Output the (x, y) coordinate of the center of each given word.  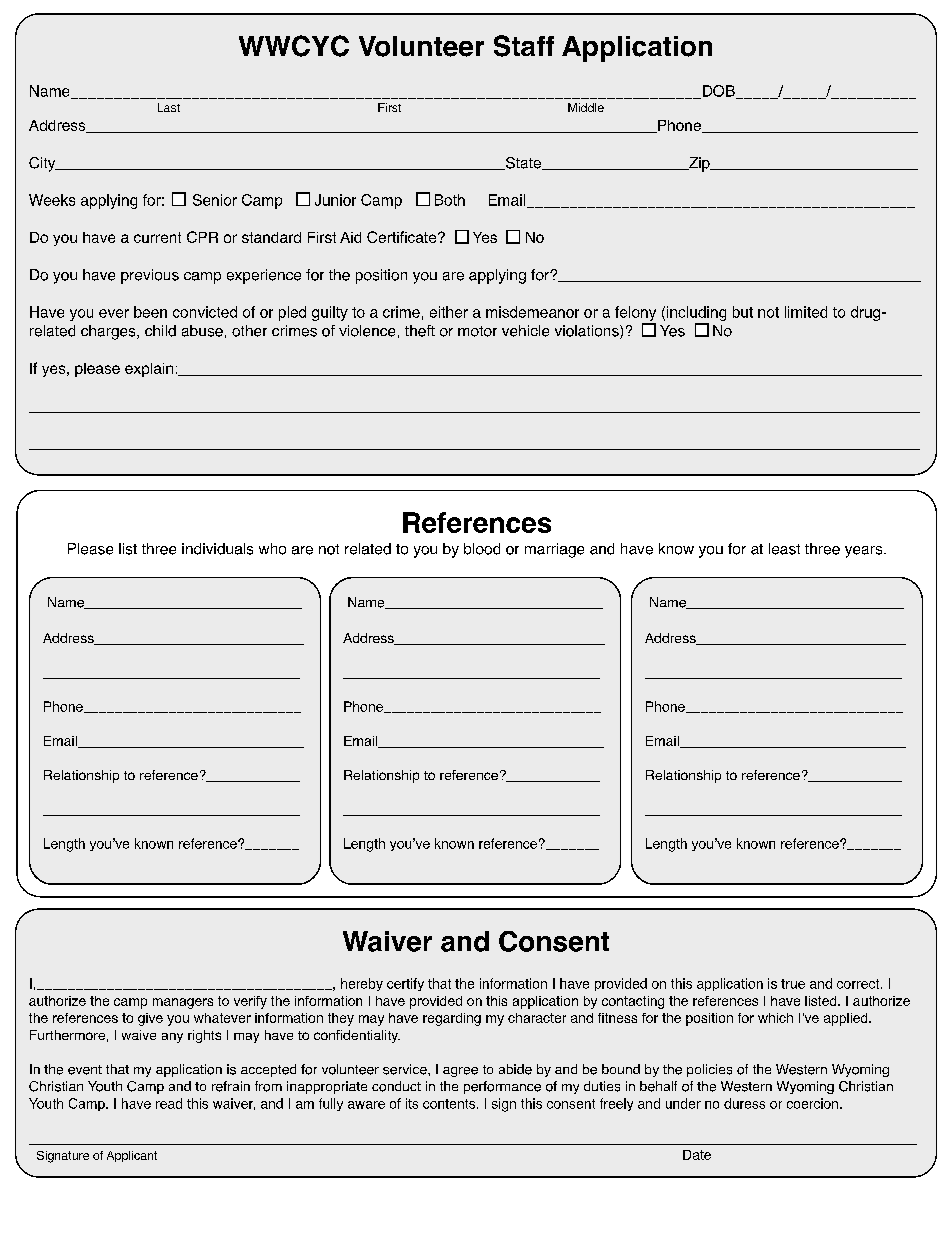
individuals (217, 549)
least (784, 549)
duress (744, 1103)
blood (482, 549)
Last (169, 107)
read (169, 1103)
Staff (524, 46)
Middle (586, 107)
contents (450, 1104)
